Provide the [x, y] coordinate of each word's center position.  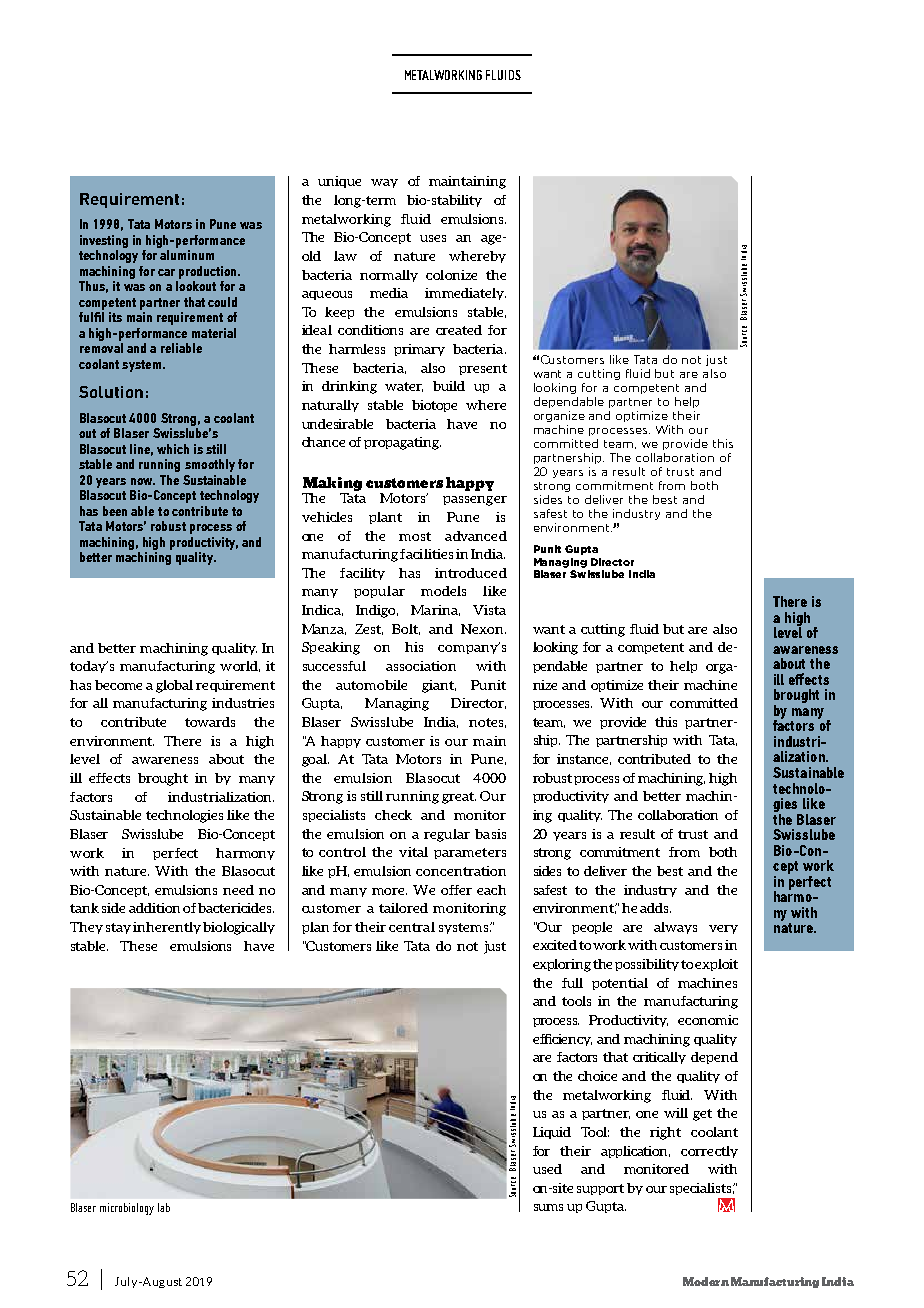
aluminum [187, 255]
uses [433, 238]
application [635, 1152]
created [459, 330]
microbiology [127, 1209]
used [547, 1169]
